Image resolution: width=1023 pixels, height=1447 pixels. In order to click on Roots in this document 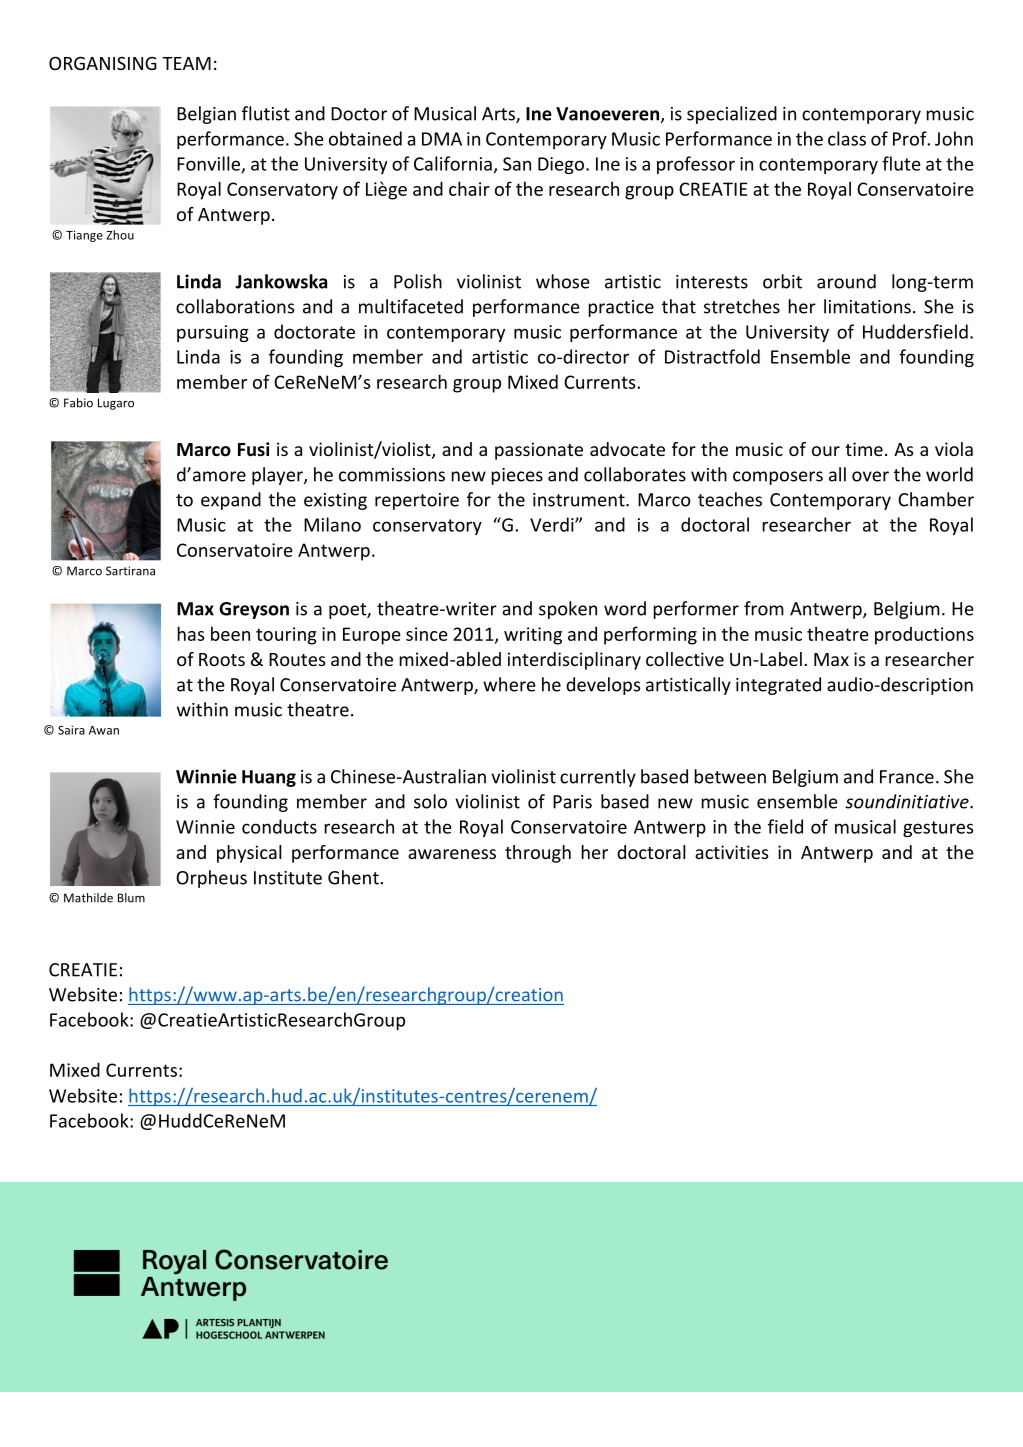, I will do `click(222, 659)`.
